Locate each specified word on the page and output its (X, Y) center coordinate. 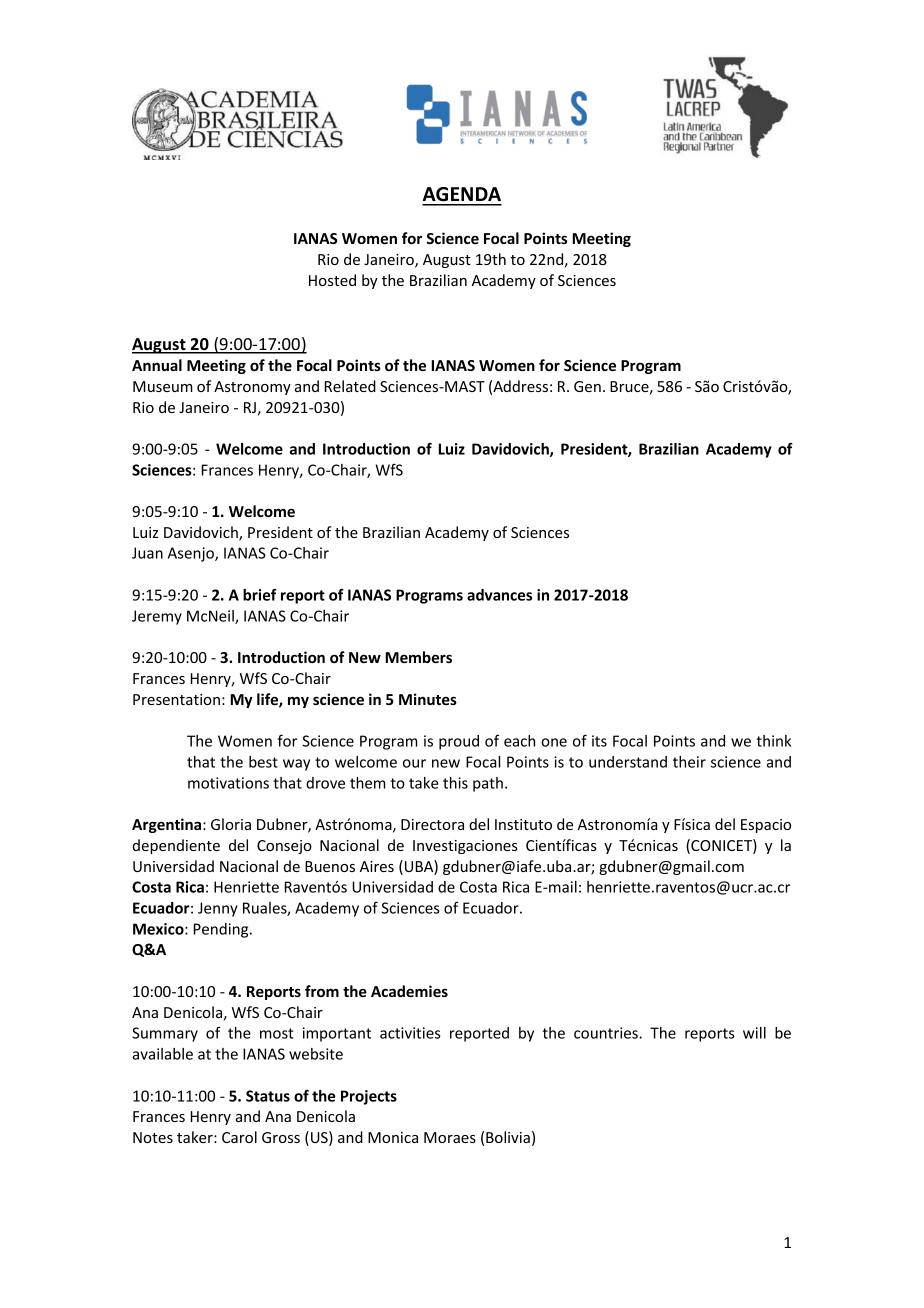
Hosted (332, 280)
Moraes (450, 1137)
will (754, 1033)
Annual (157, 365)
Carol (239, 1137)
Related (350, 386)
